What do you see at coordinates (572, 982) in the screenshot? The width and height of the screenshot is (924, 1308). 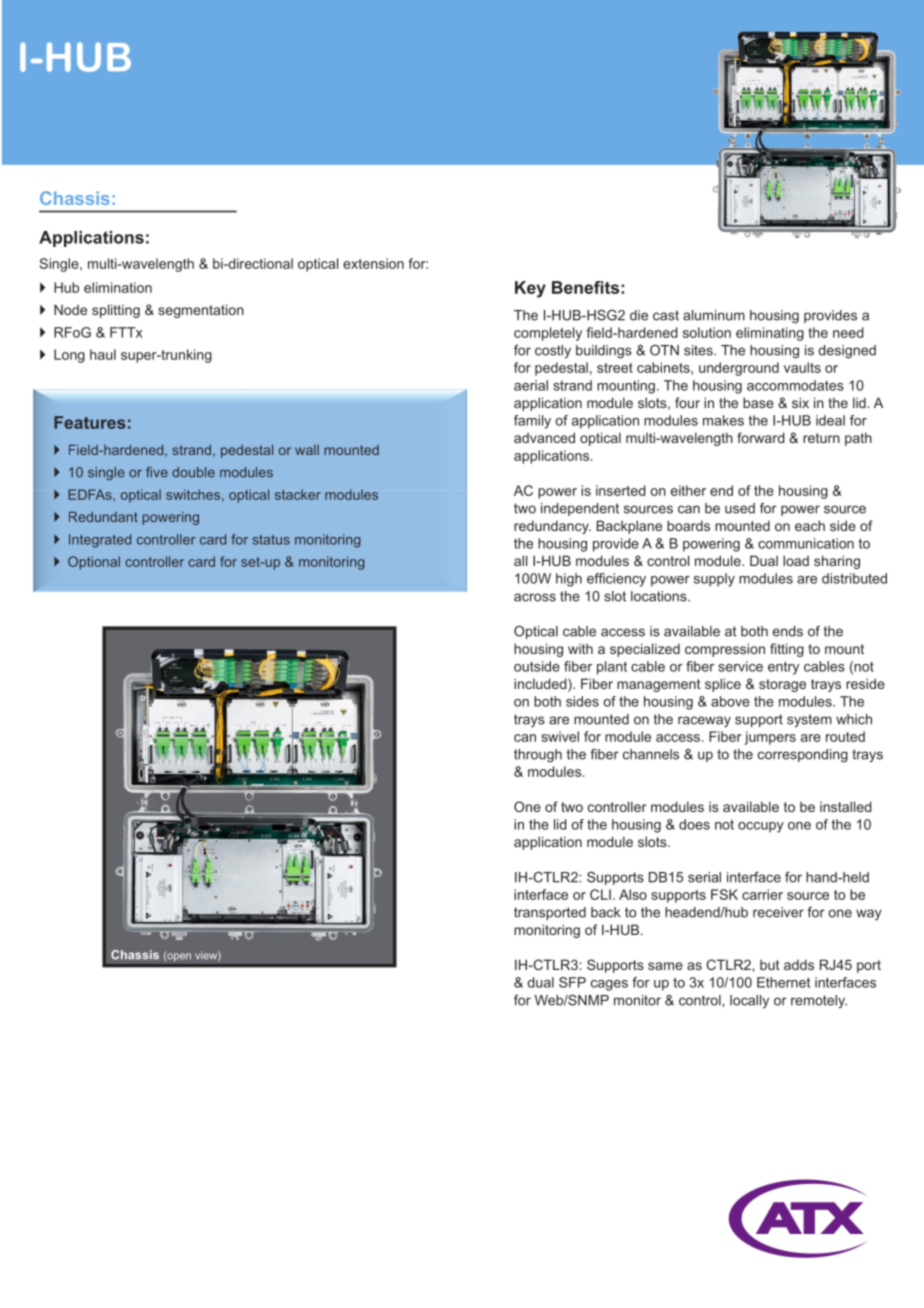 I see `SFP` at bounding box center [572, 982].
